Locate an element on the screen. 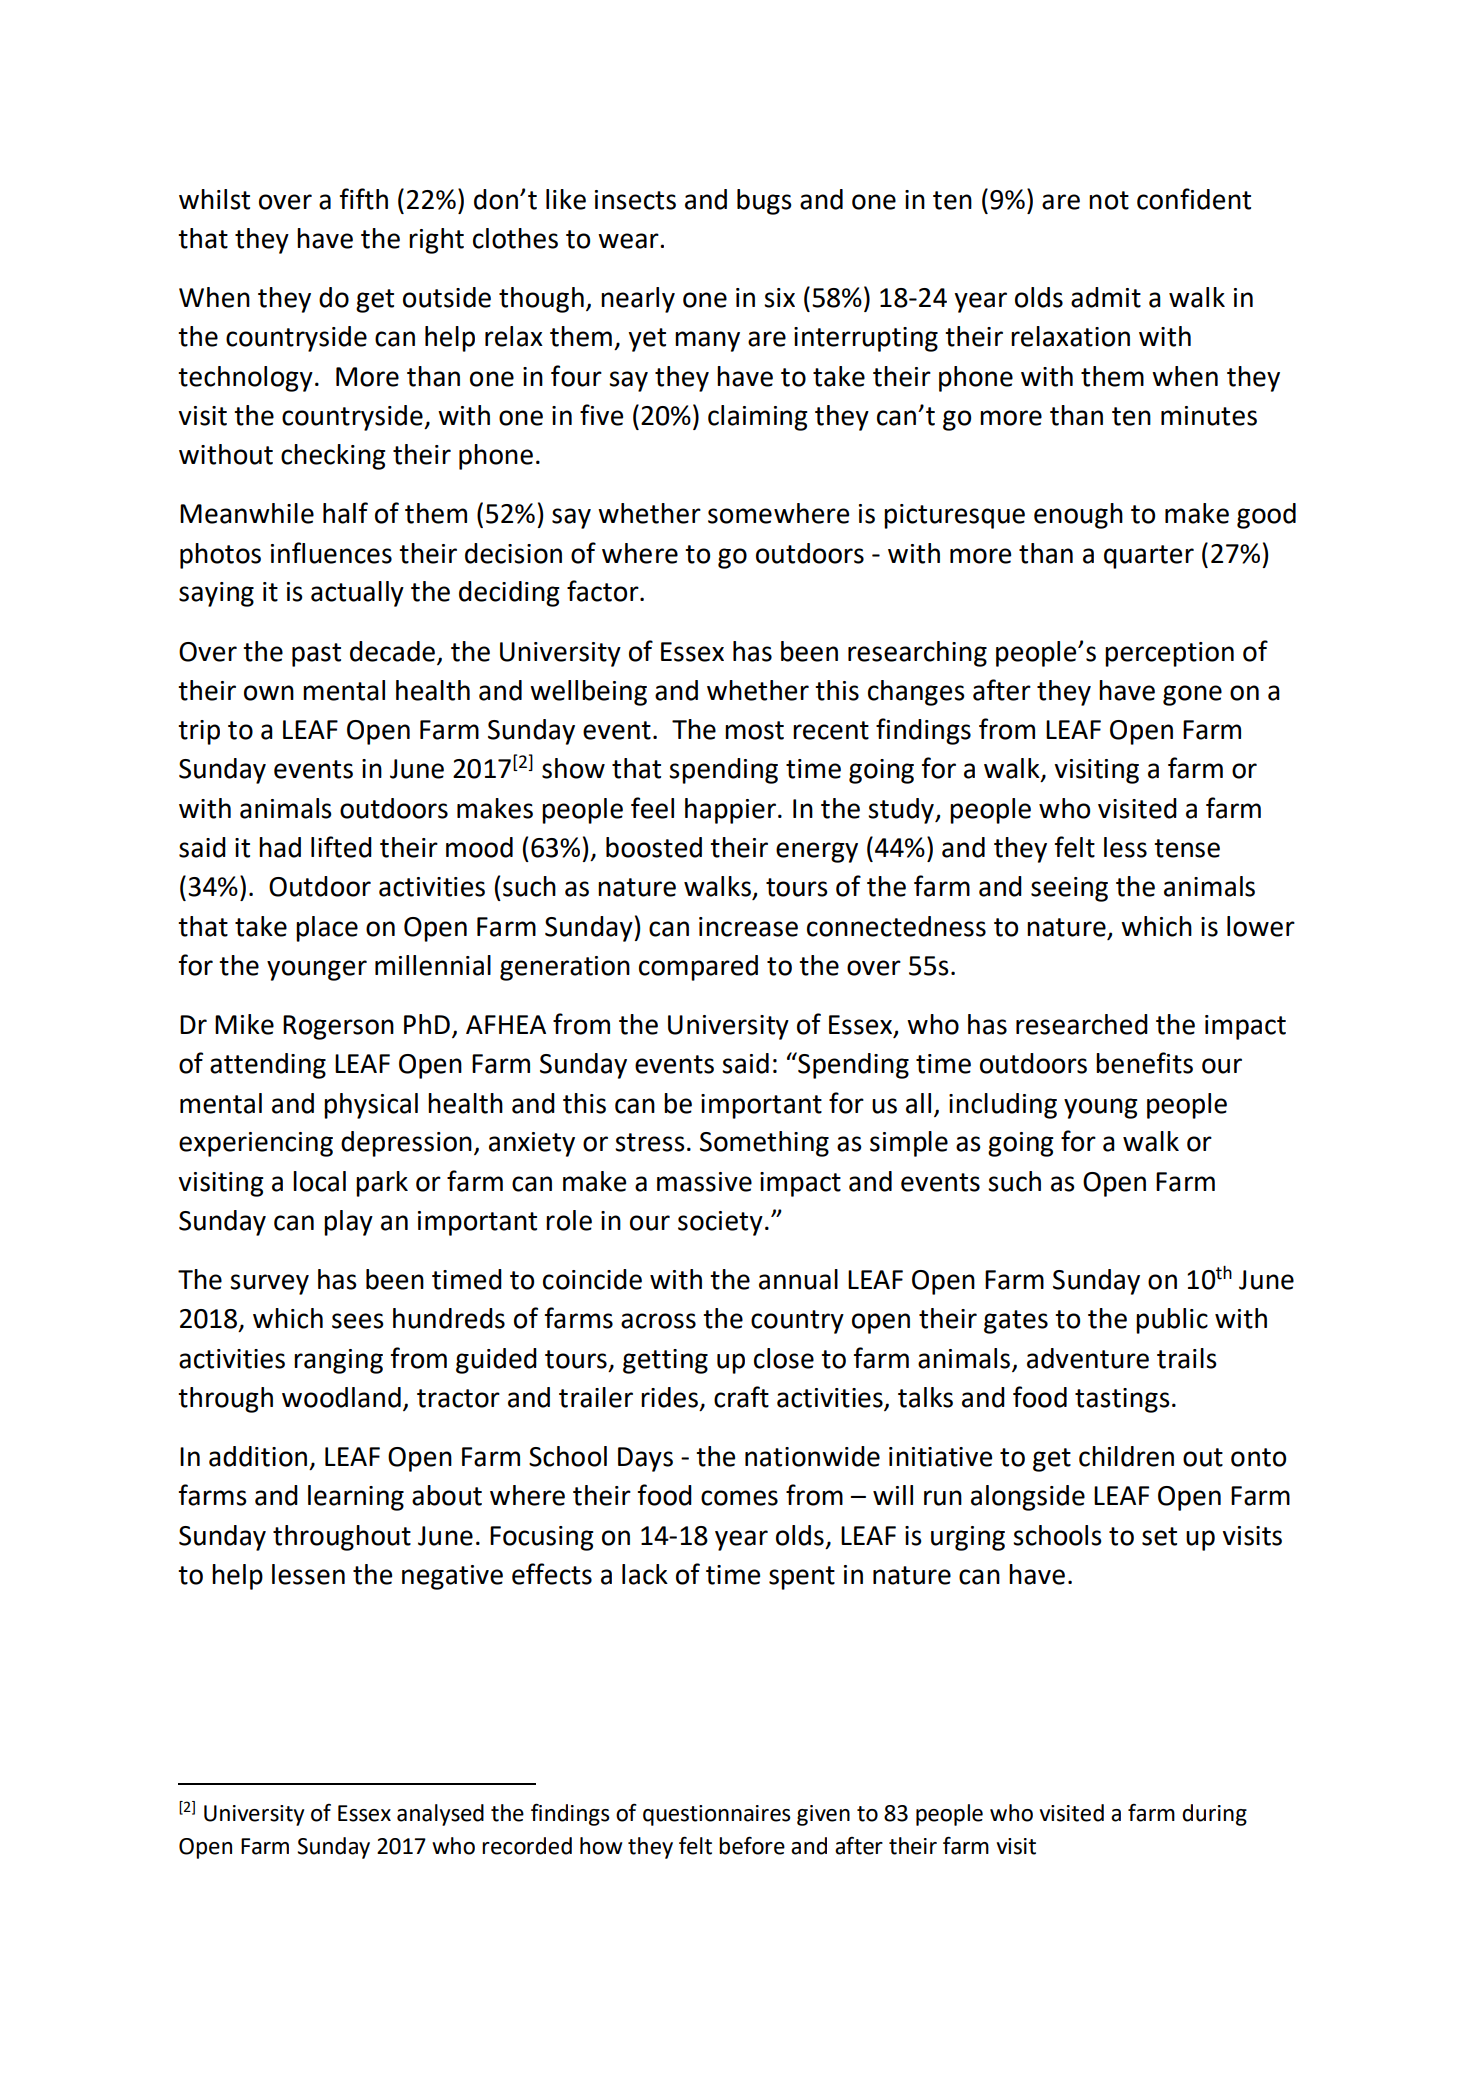 This screenshot has width=1478, height=2090. fifth is located at coordinates (364, 199).
